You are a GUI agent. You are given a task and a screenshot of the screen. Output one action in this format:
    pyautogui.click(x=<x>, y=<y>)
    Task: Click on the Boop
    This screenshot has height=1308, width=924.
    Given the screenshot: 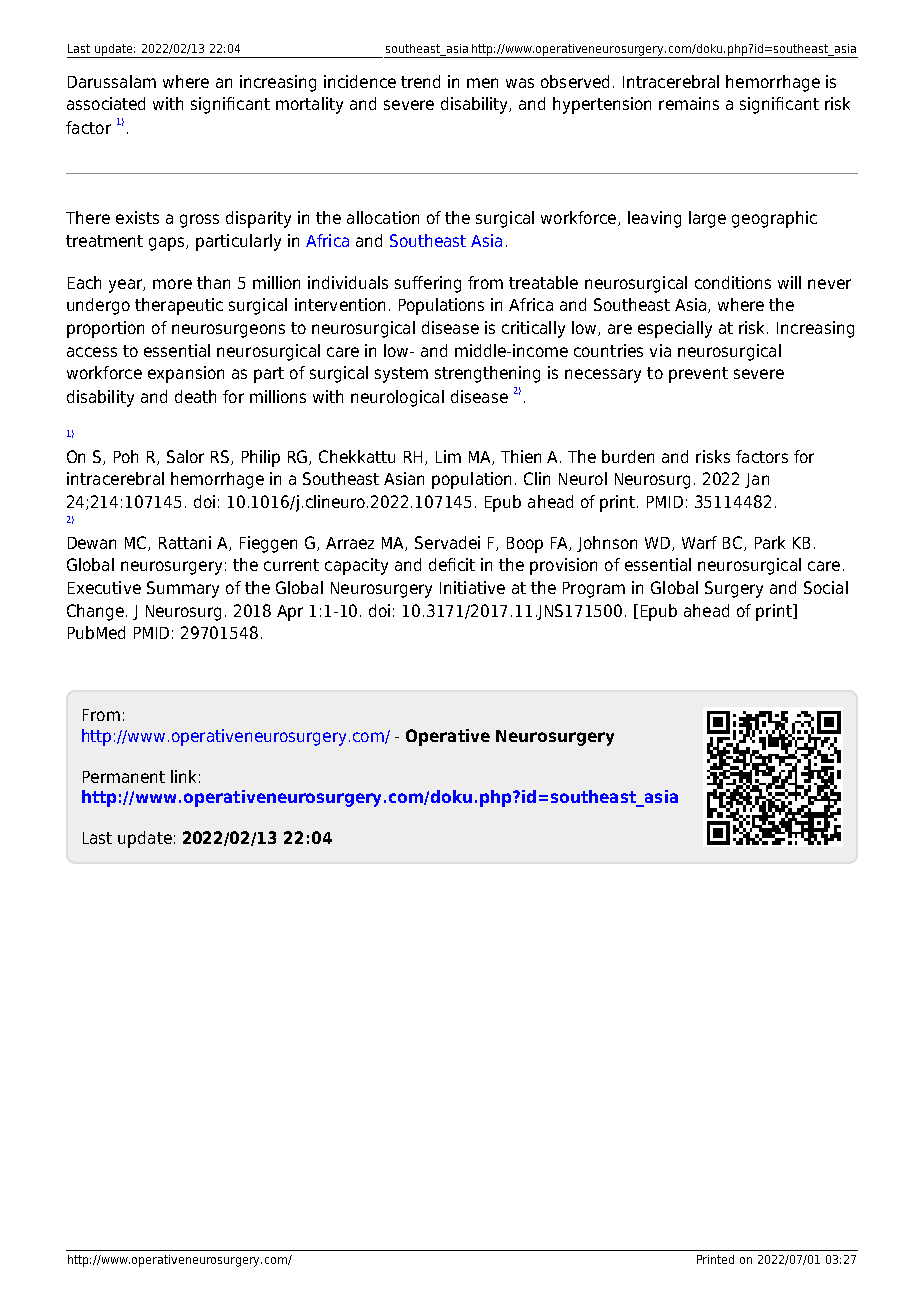 What is the action you would take?
    pyautogui.click(x=525, y=545)
